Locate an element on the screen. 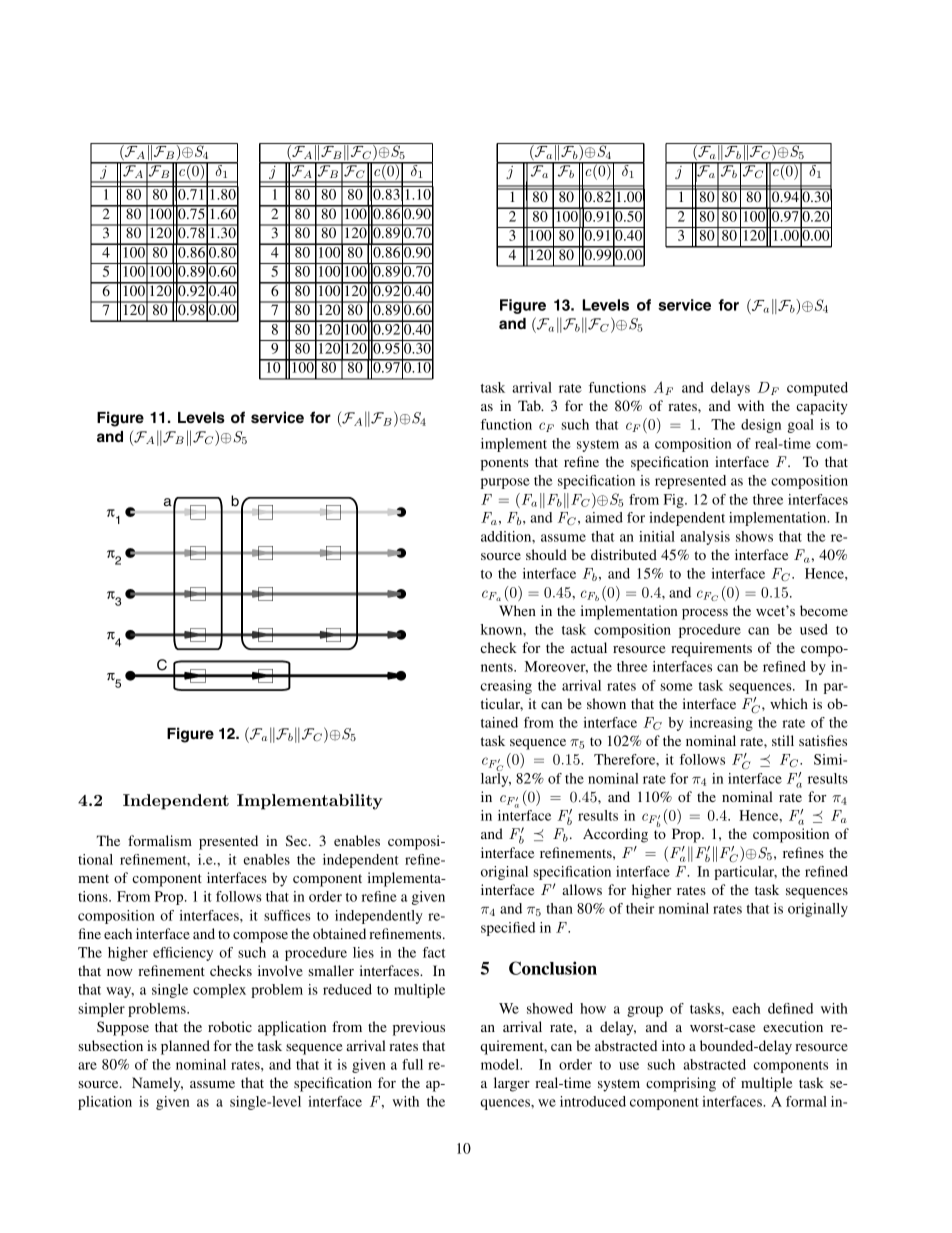  specified is located at coordinates (508, 929).
